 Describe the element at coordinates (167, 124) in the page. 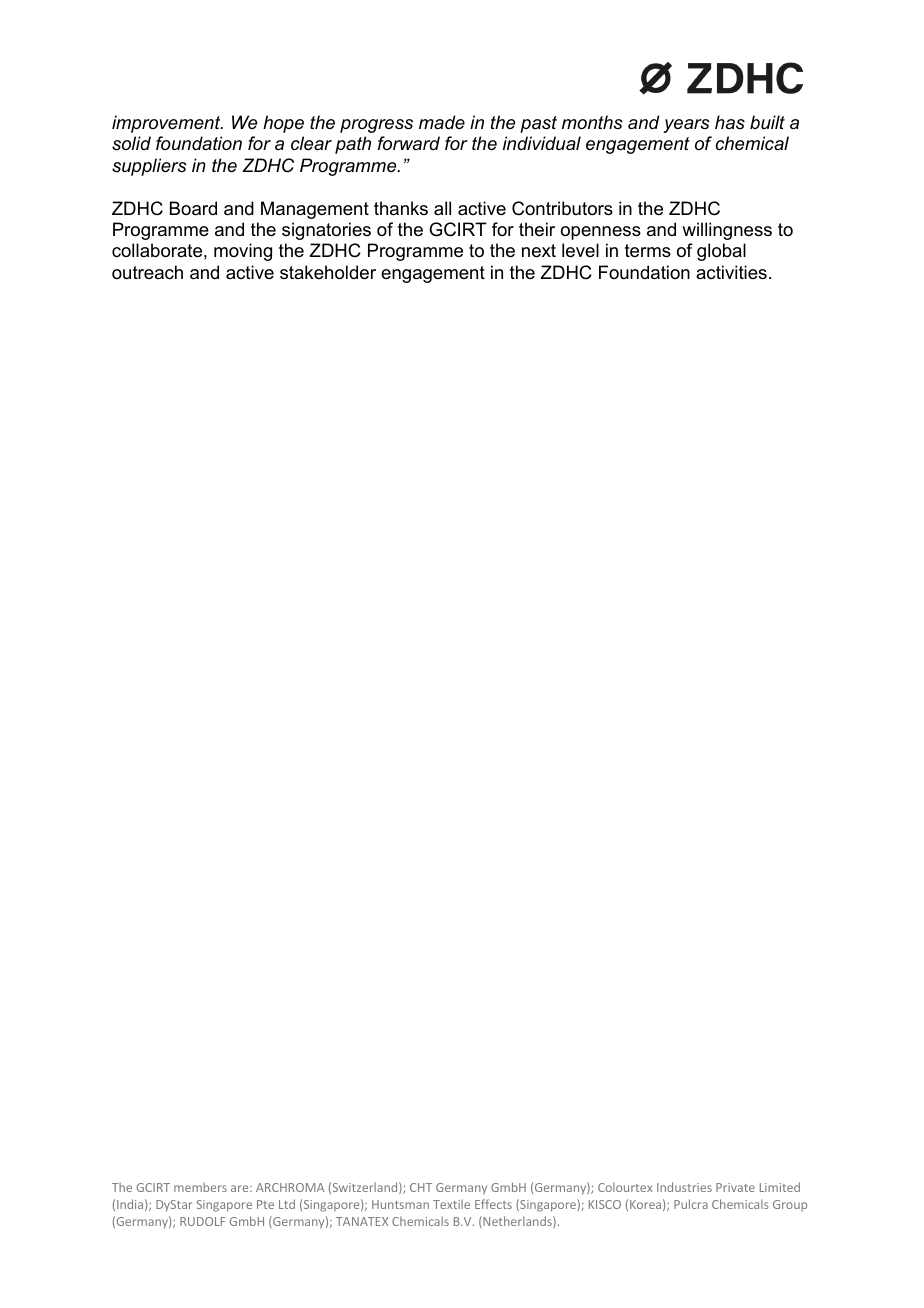

I see `improvement` at that location.
